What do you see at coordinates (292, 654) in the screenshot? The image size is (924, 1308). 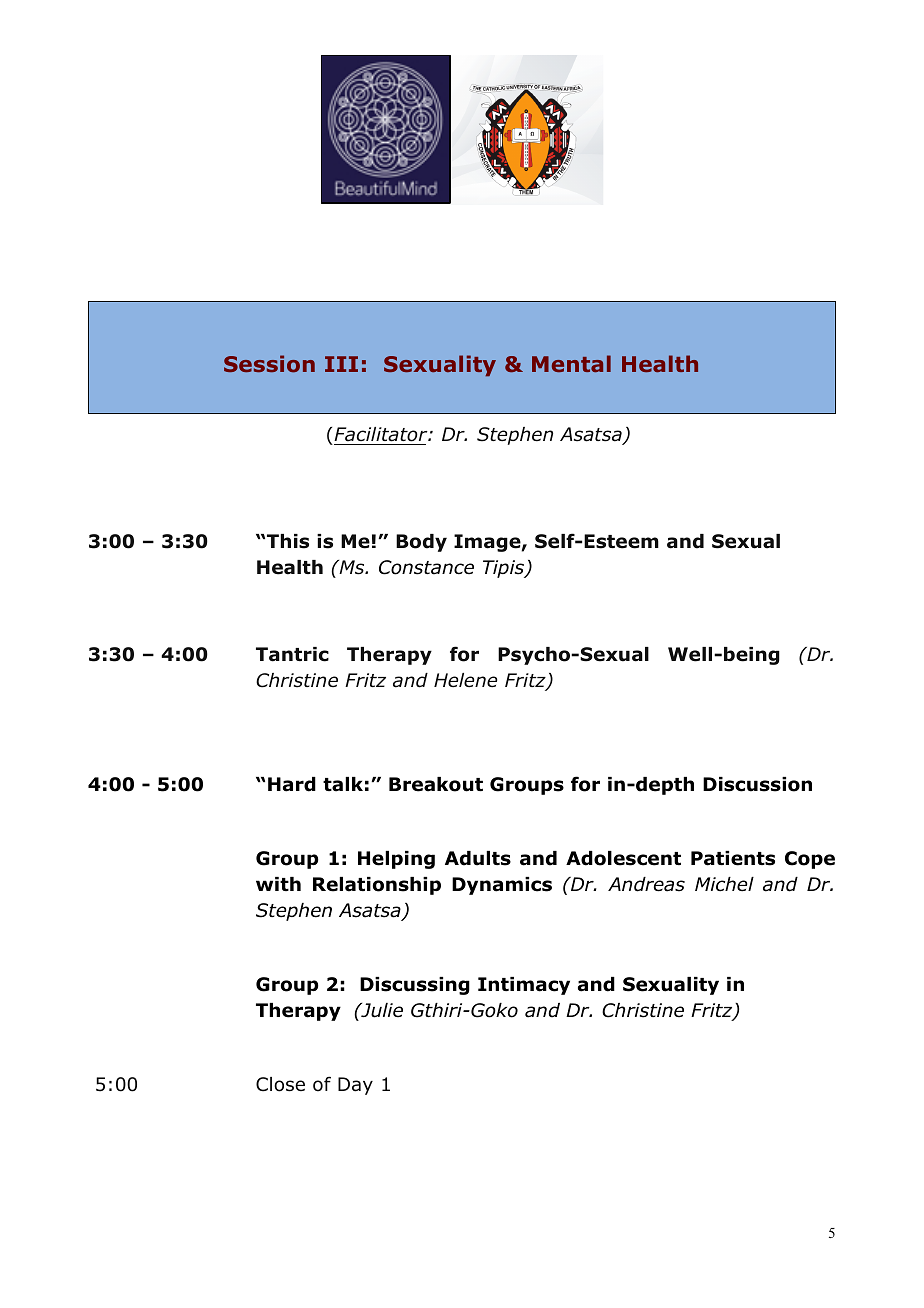 I see `Tantric` at bounding box center [292, 654].
